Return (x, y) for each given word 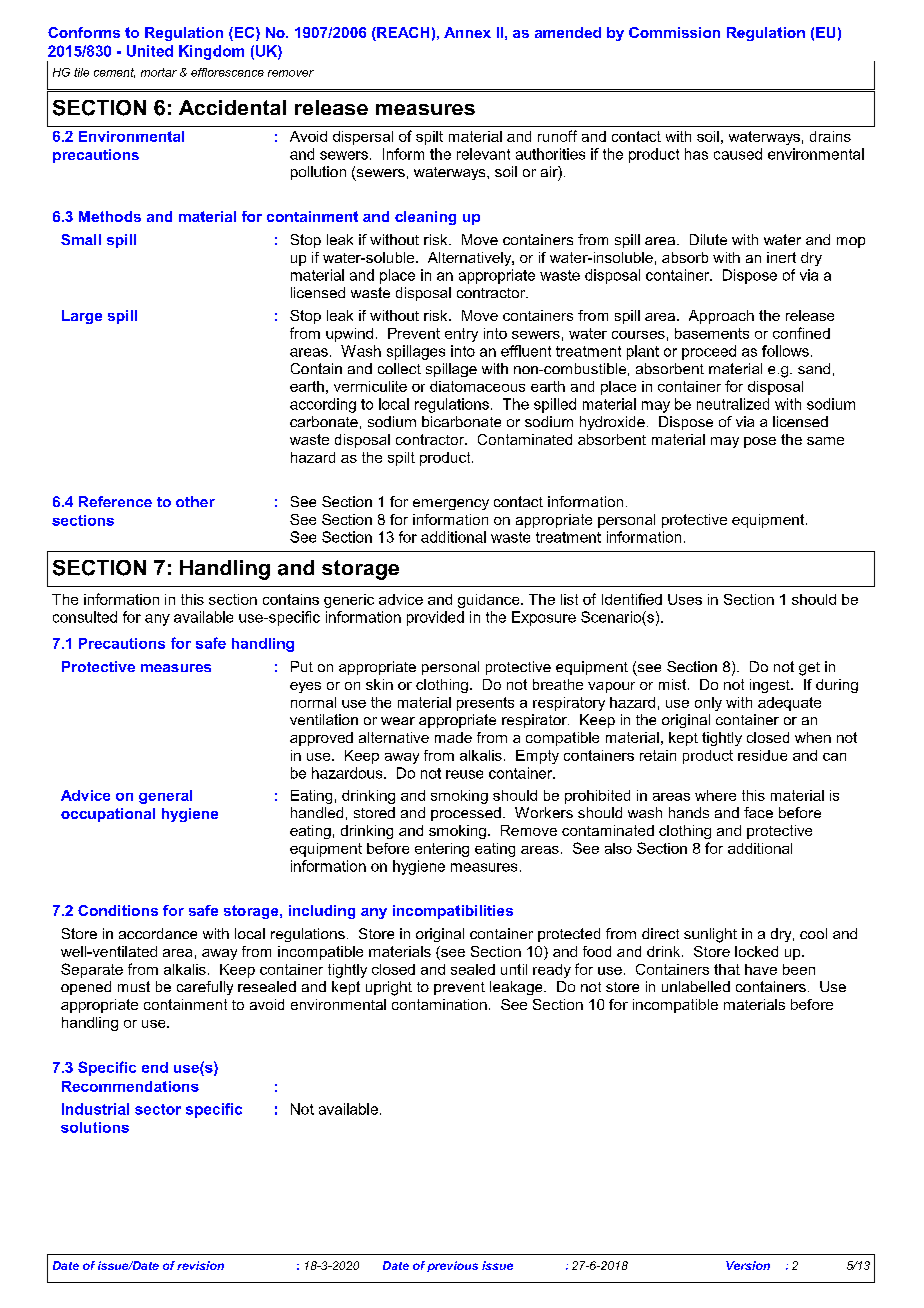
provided (435, 618)
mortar (159, 72)
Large (82, 317)
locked (756, 951)
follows (785, 351)
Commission (674, 32)
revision (200, 1265)
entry (461, 335)
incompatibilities (453, 912)
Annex (467, 32)
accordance (158, 933)
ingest (771, 686)
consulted (85, 617)
